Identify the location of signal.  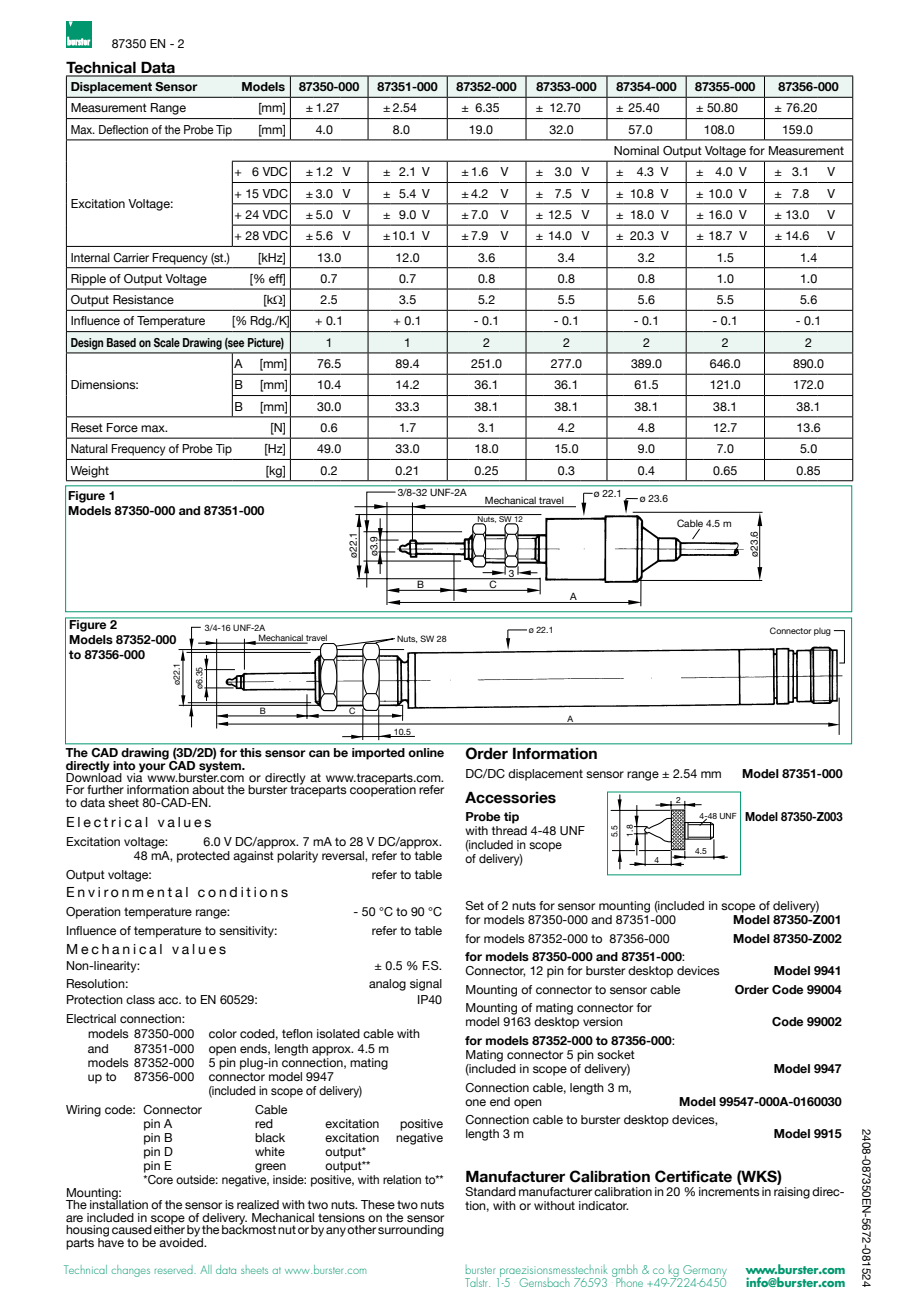
(426, 985).
